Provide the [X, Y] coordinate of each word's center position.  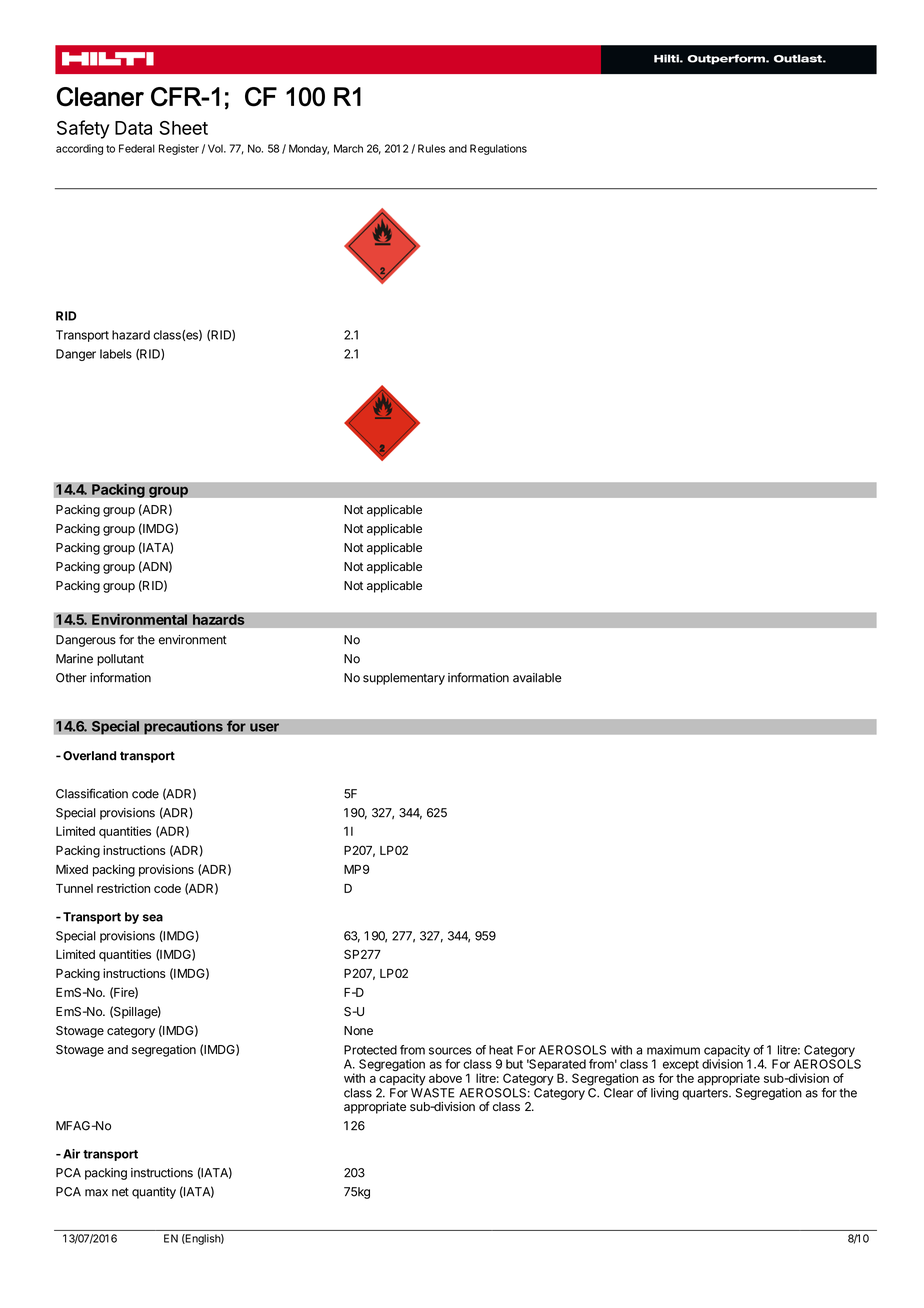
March [348, 148]
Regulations [498, 149]
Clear [618, 1093]
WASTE [432, 1093]
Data [133, 128]
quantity [154, 1193]
